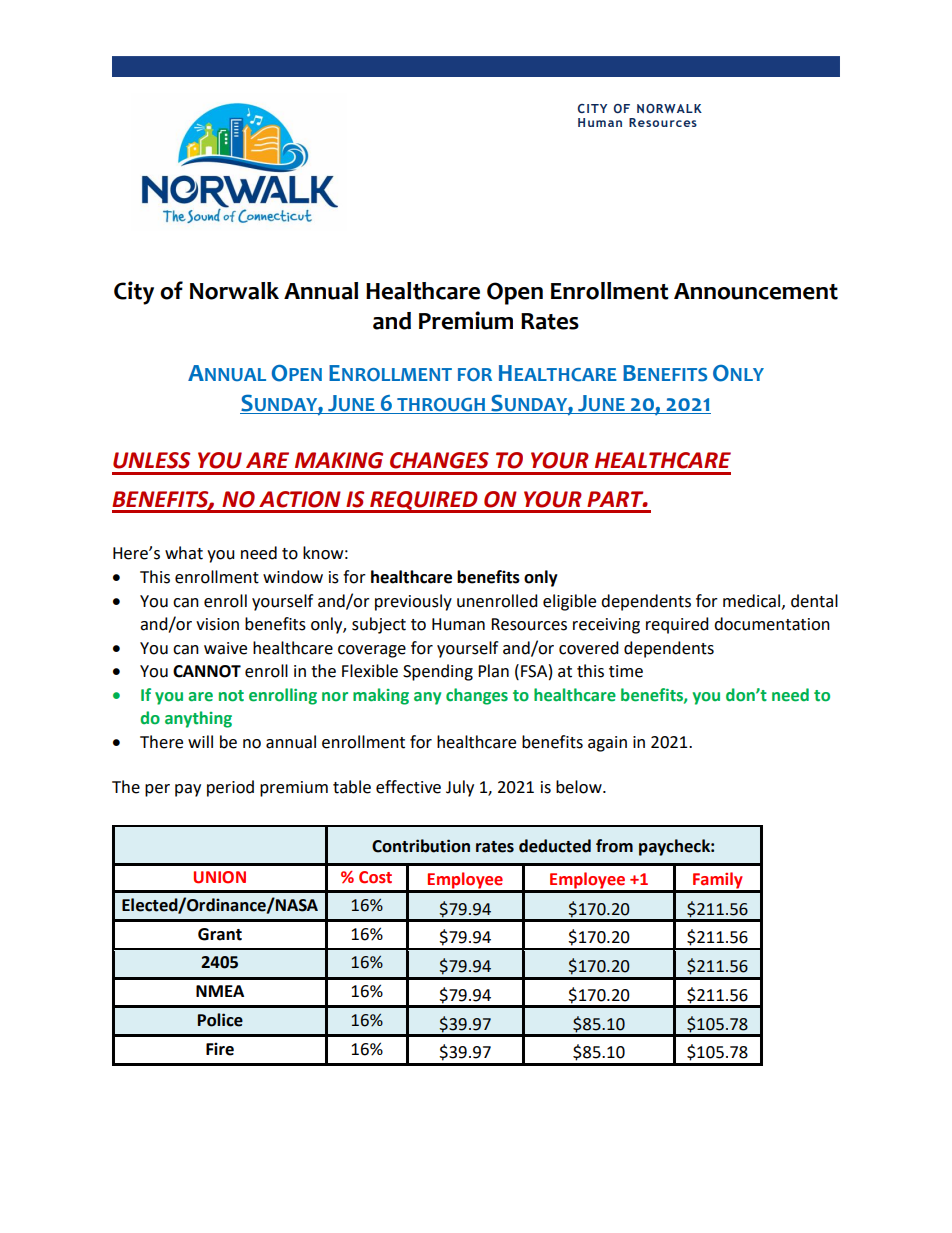 The image size is (952, 1233). What do you see at coordinates (220, 877) in the screenshot?
I see `UNION` at bounding box center [220, 877].
